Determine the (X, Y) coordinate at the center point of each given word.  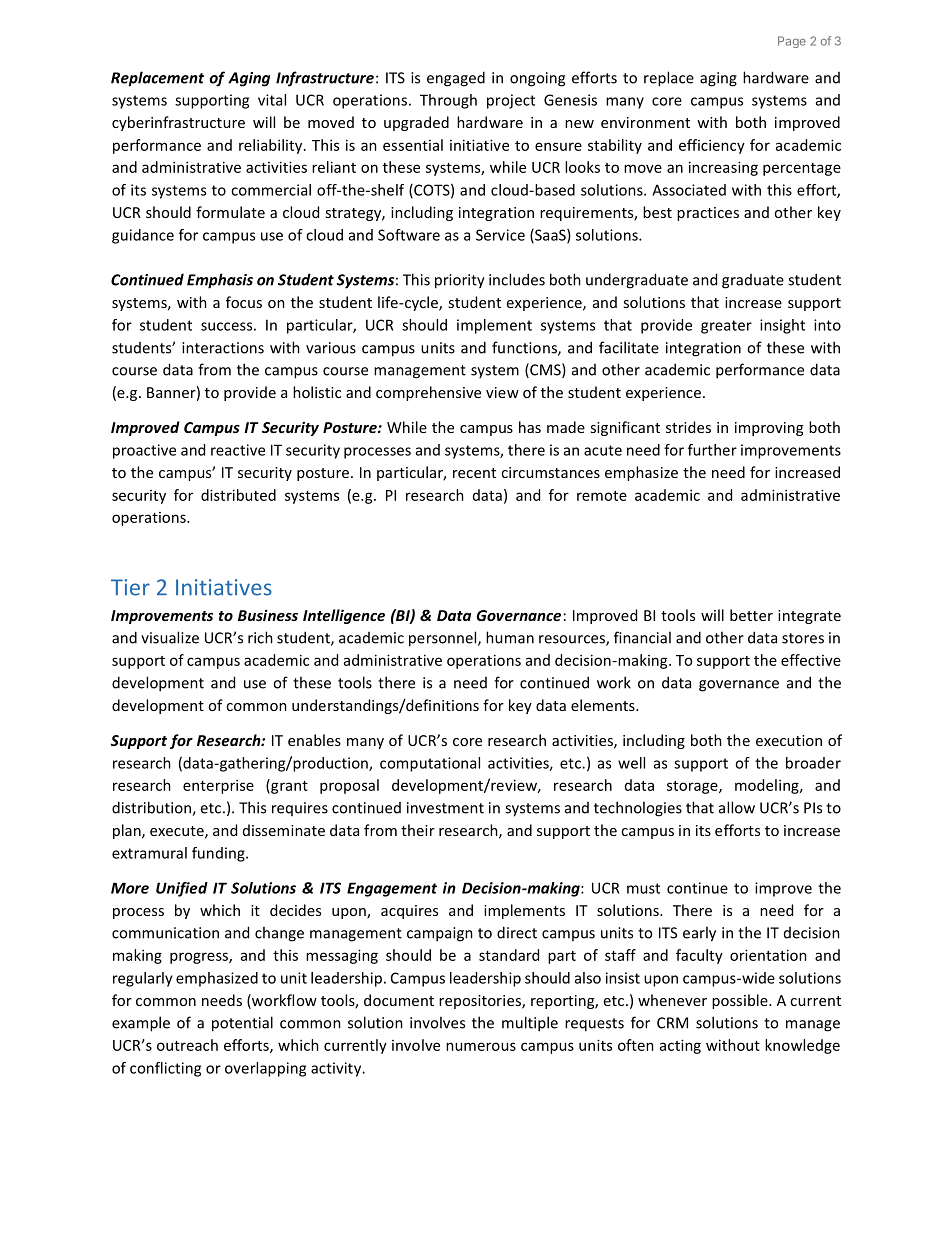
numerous (481, 1046)
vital (272, 100)
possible (741, 1001)
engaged (456, 79)
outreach (187, 1045)
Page (792, 42)
